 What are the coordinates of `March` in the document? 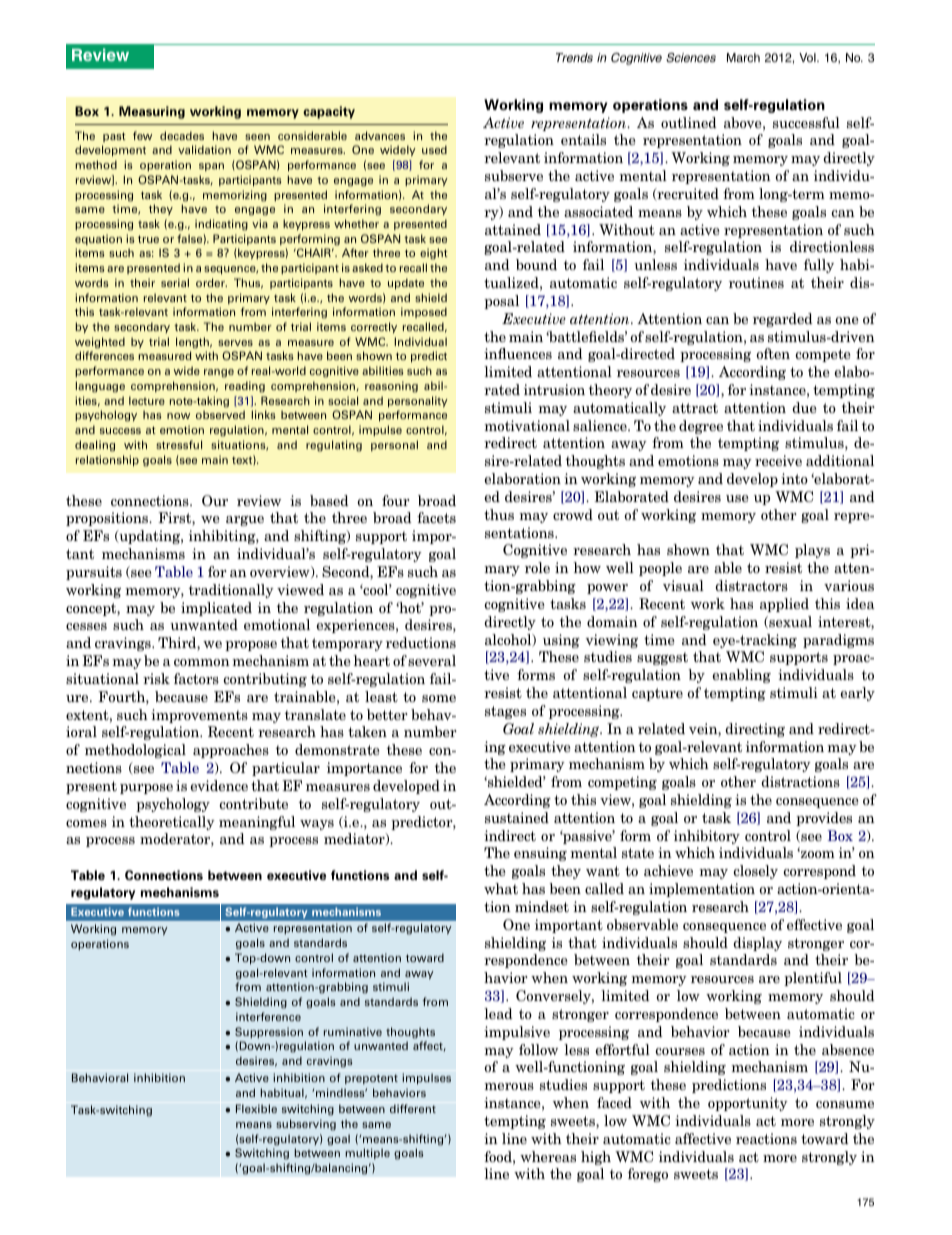 It's located at (743, 57).
